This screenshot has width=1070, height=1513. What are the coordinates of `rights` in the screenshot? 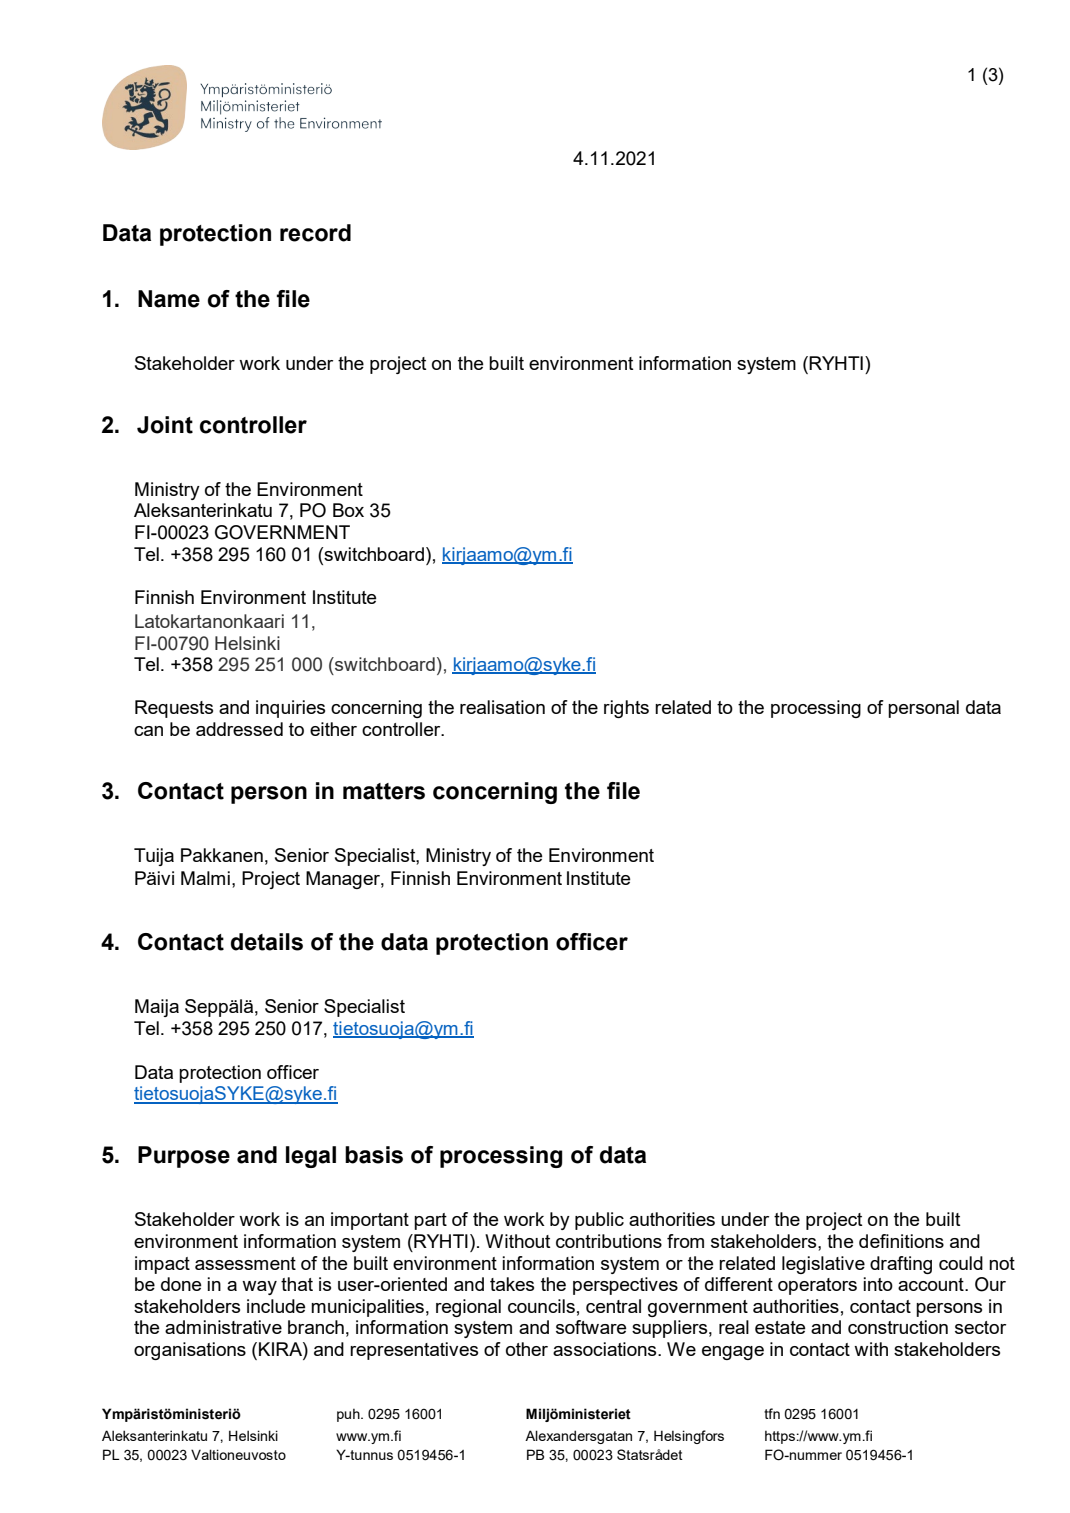 It's located at (626, 709).
